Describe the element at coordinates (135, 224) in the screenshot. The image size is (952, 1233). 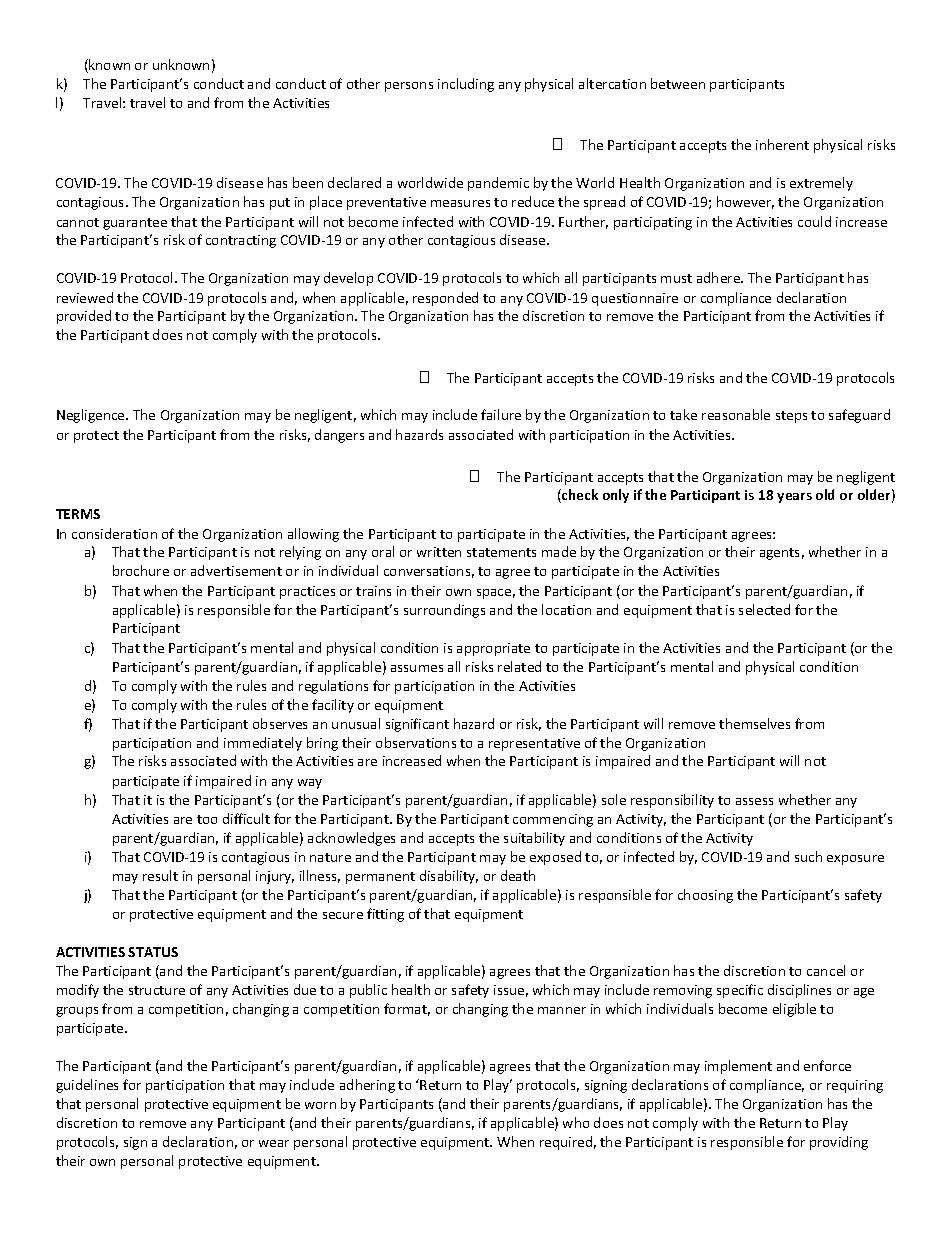
I see `guarantee` at that location.
